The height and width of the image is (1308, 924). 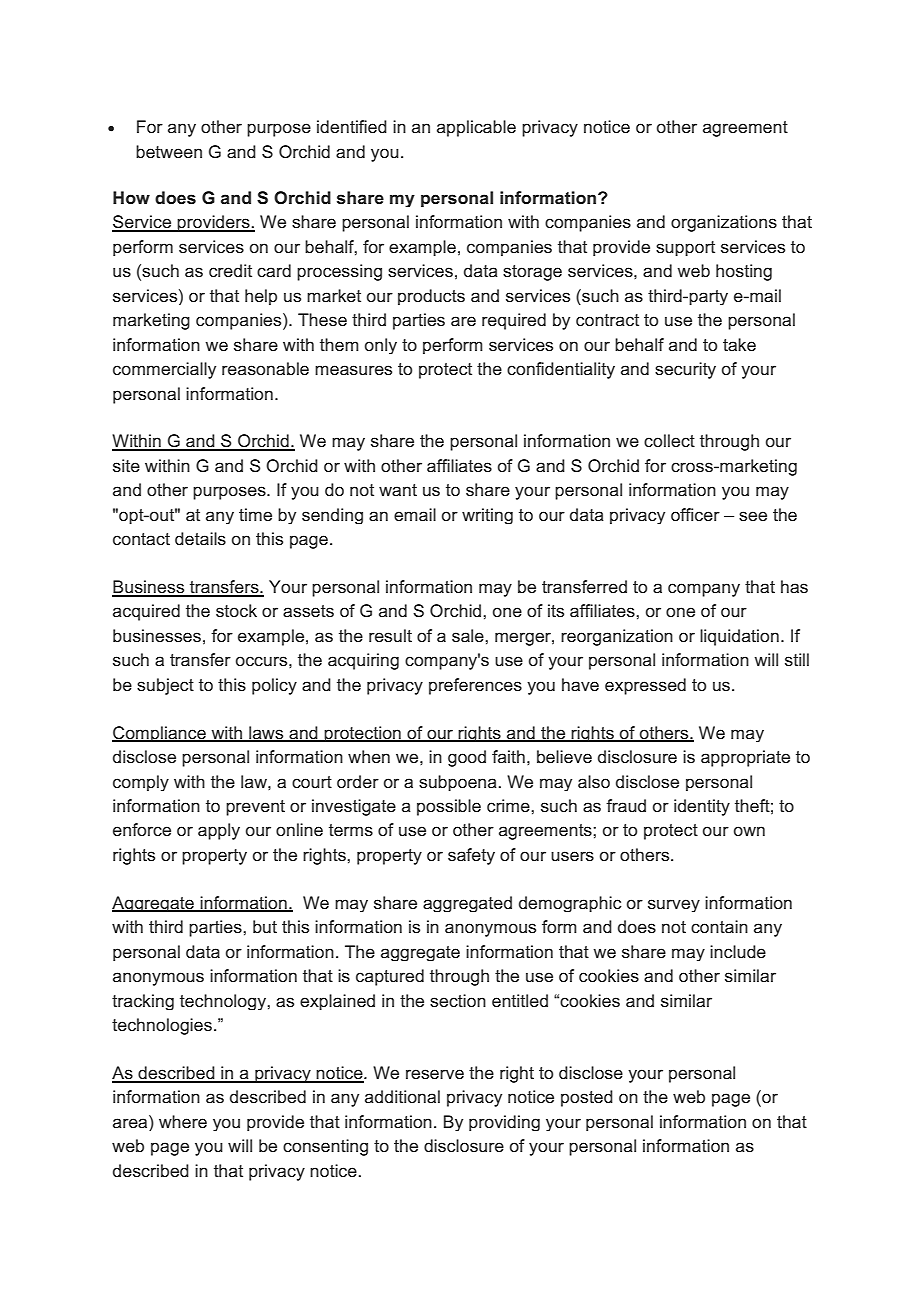 I want to click on liquidation, so click(x=739, y=637).
